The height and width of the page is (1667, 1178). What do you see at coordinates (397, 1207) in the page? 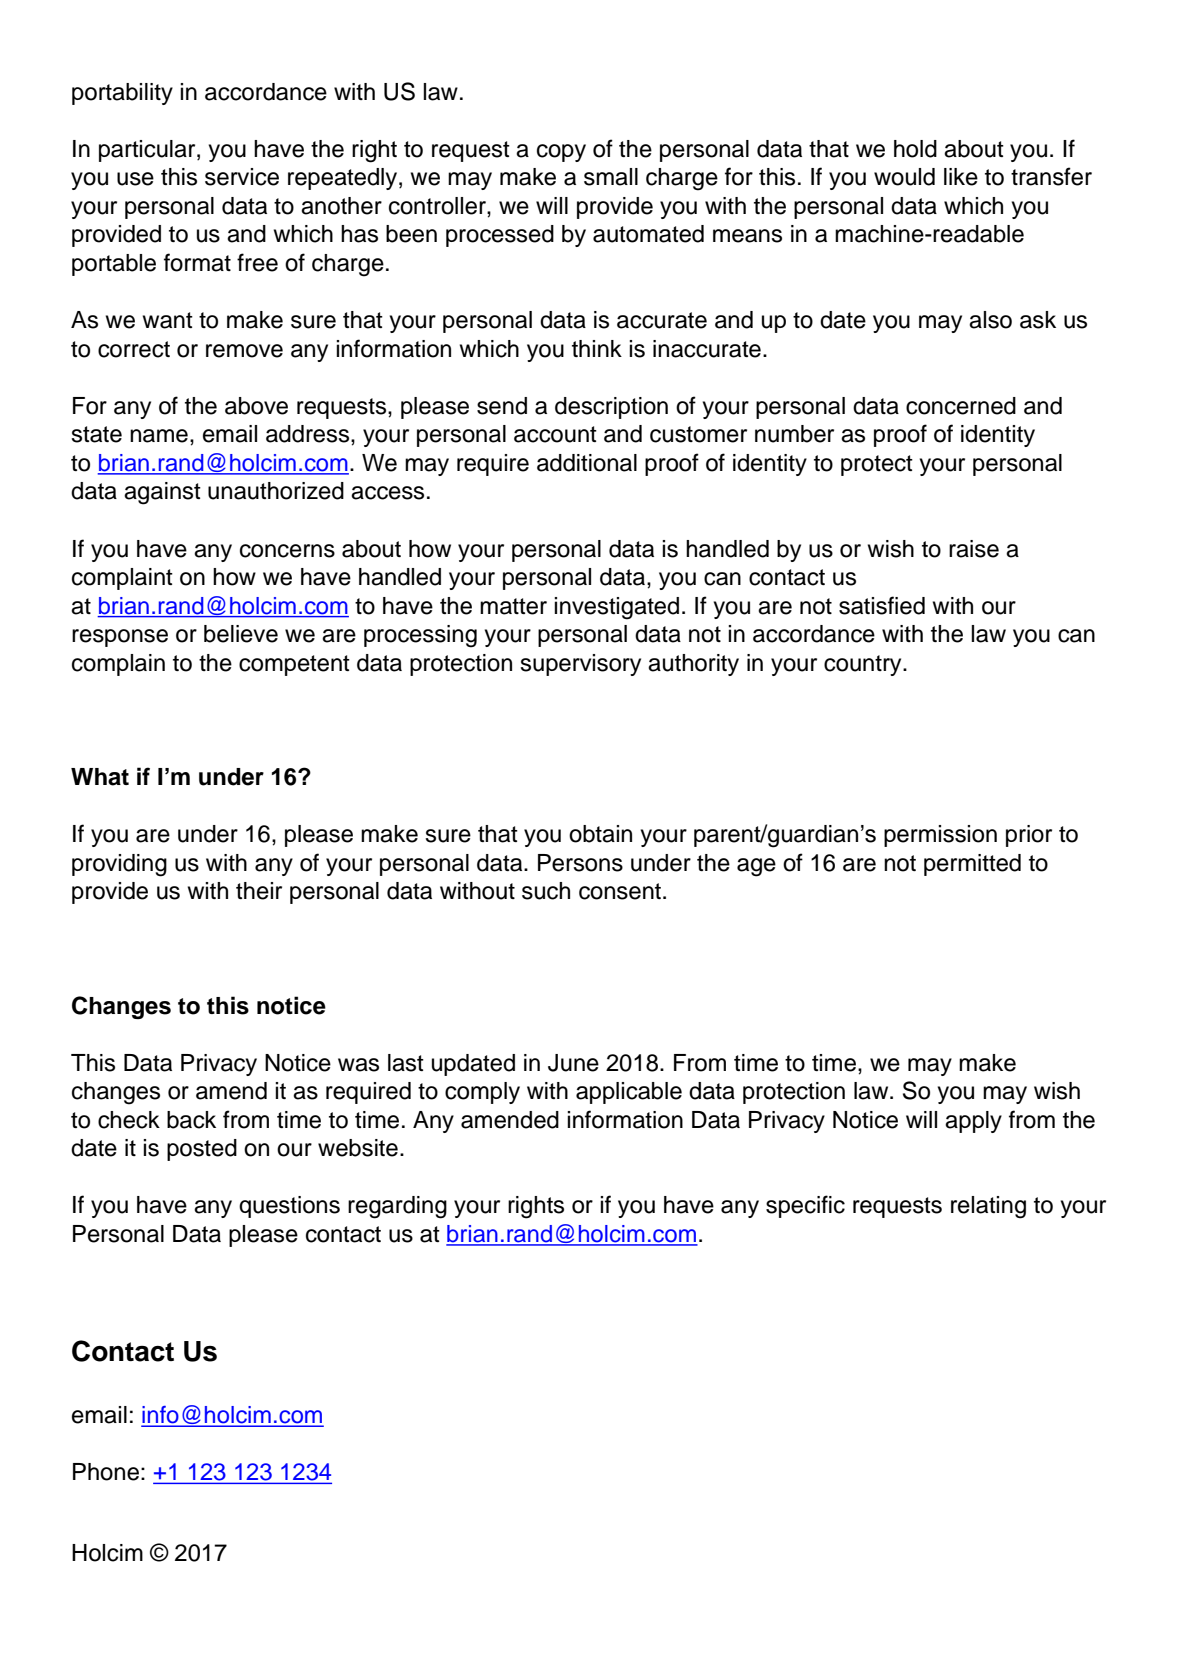
I see `regarding` at bounding box center [397, 1207].
